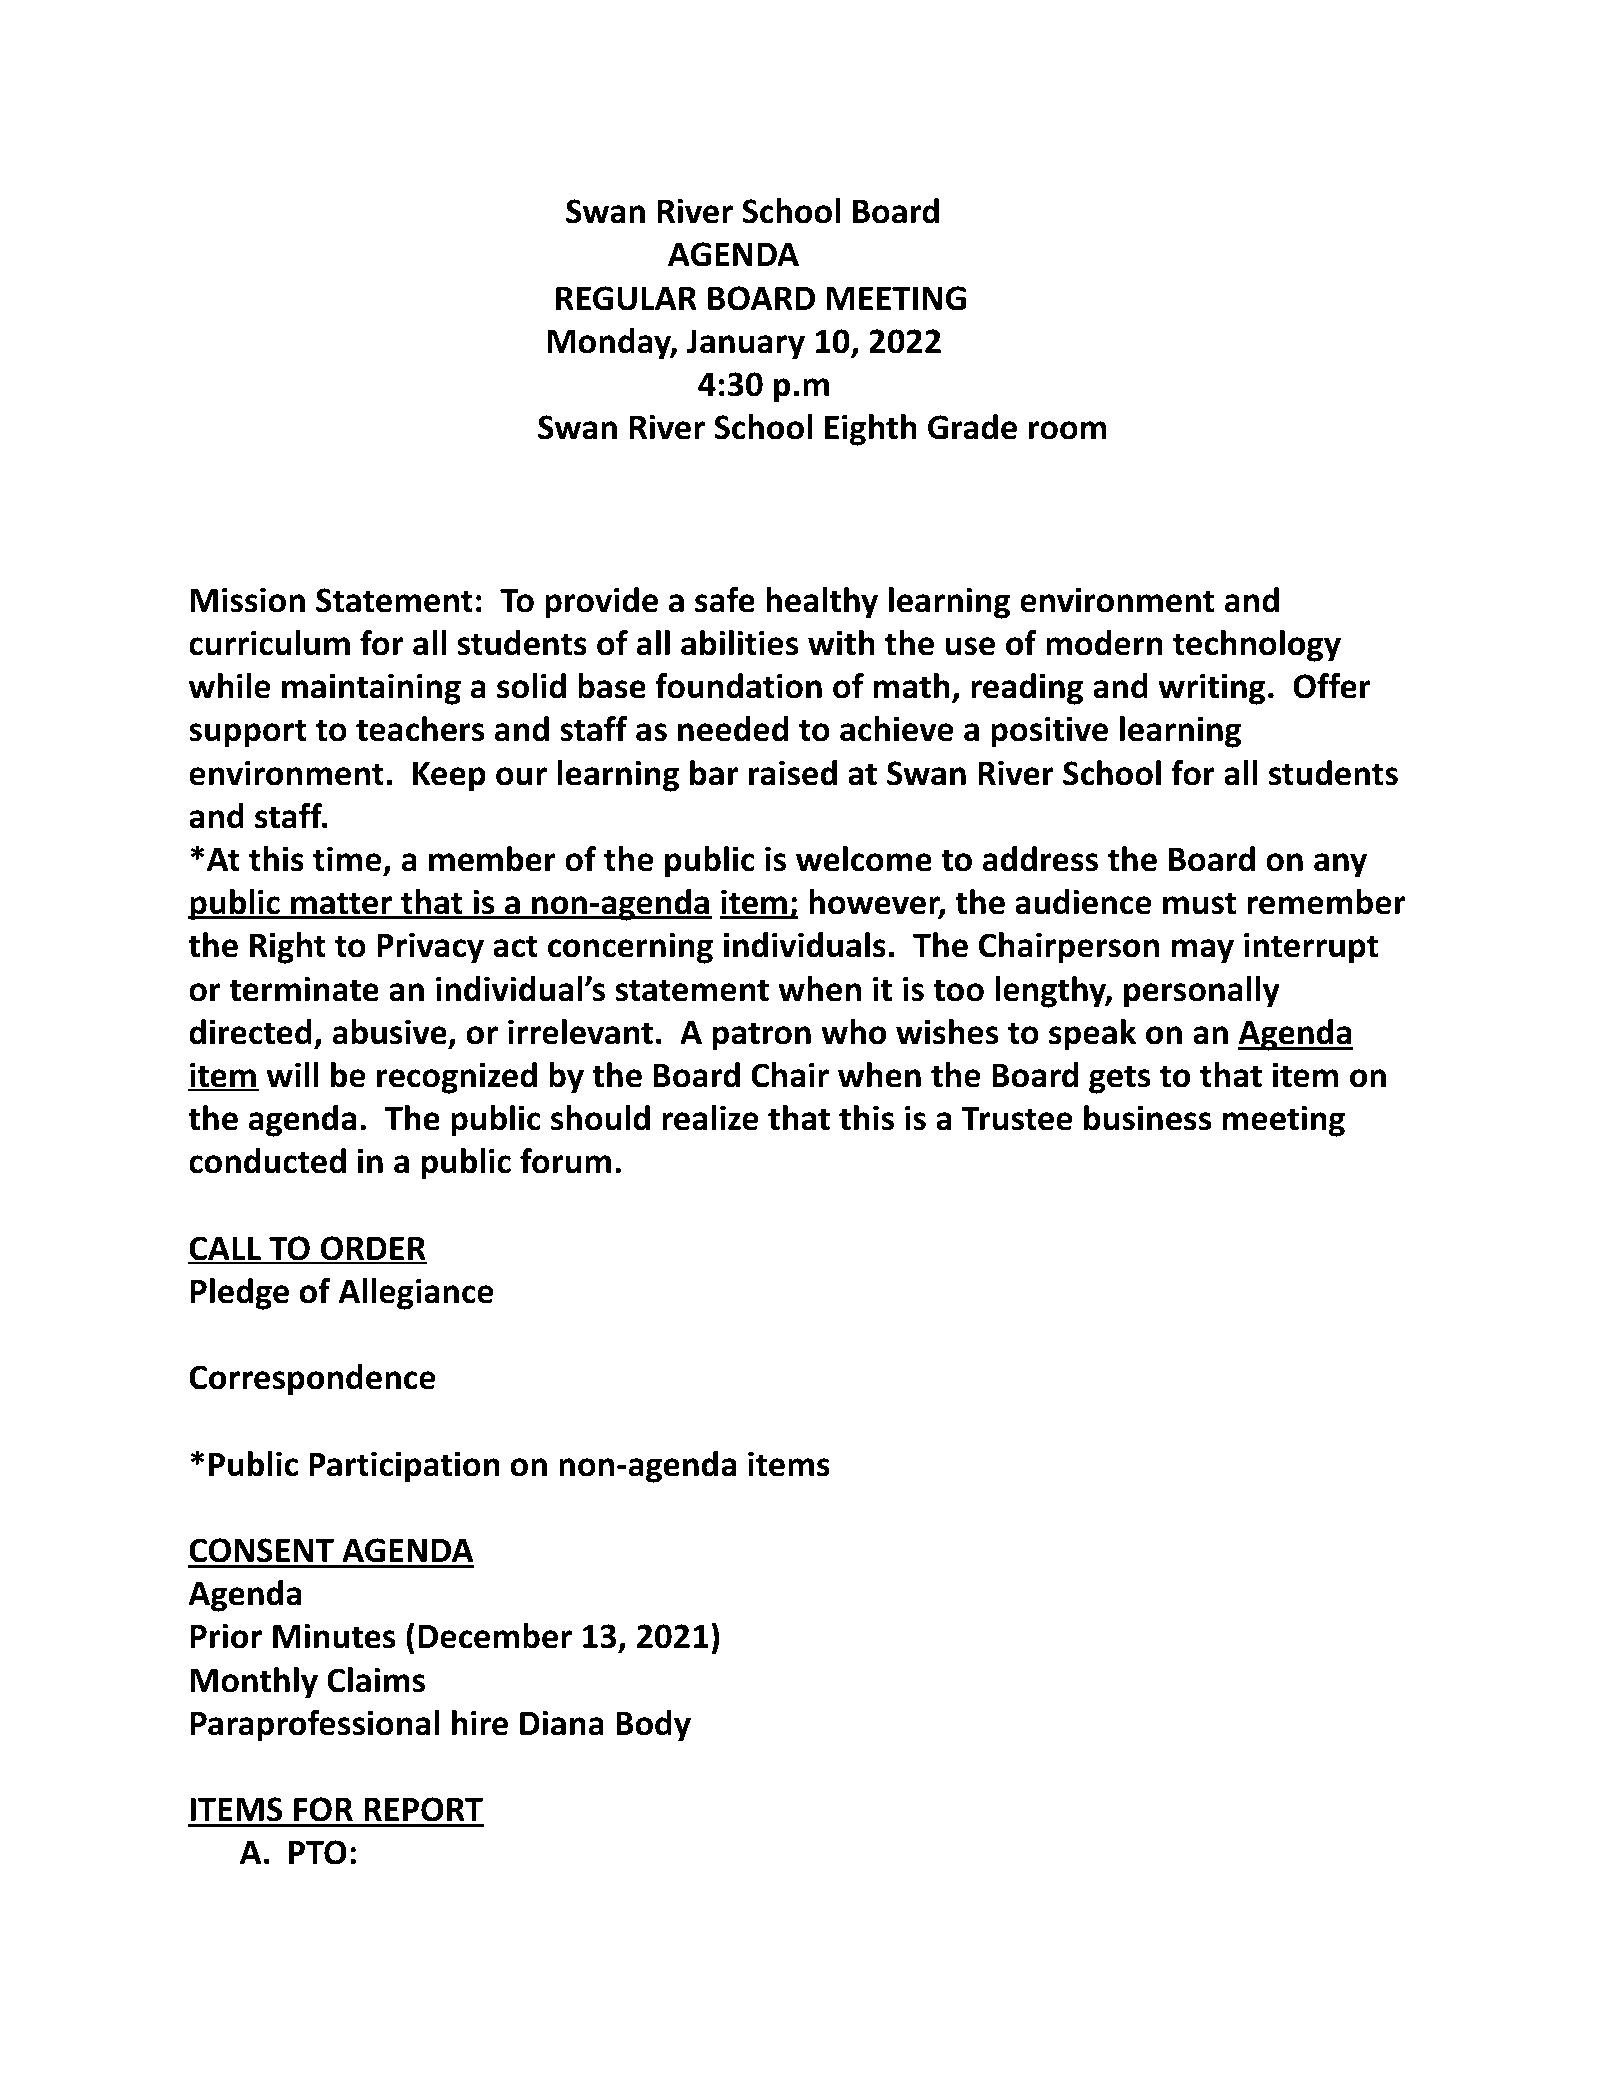 The height and width of the page is (2073, 1602). I want to click on Diana, so click(562, 1723).
